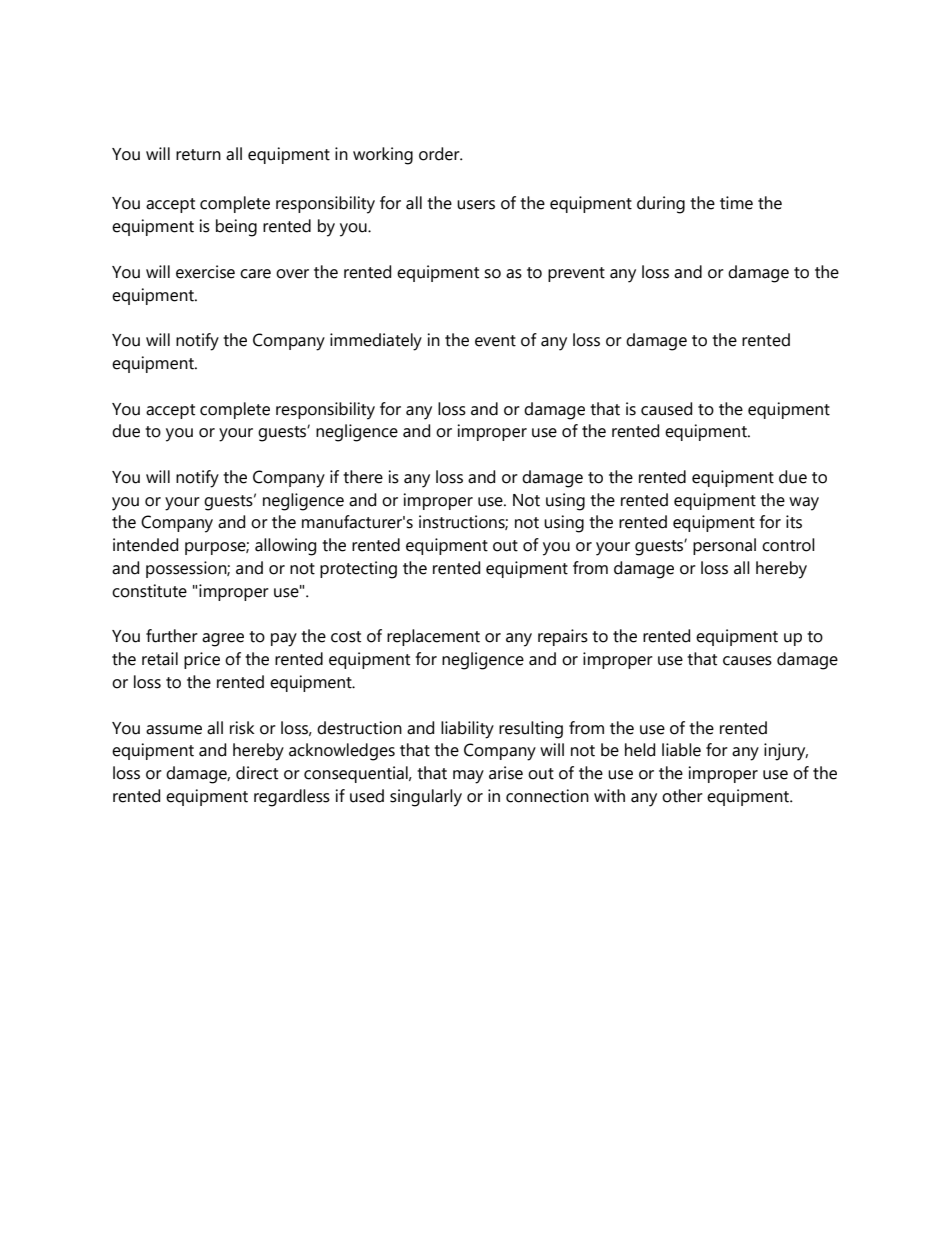 This image has height=1233, width=952. Describe the element at coordinates (363, 477) in the image. I see `there` at that location.
